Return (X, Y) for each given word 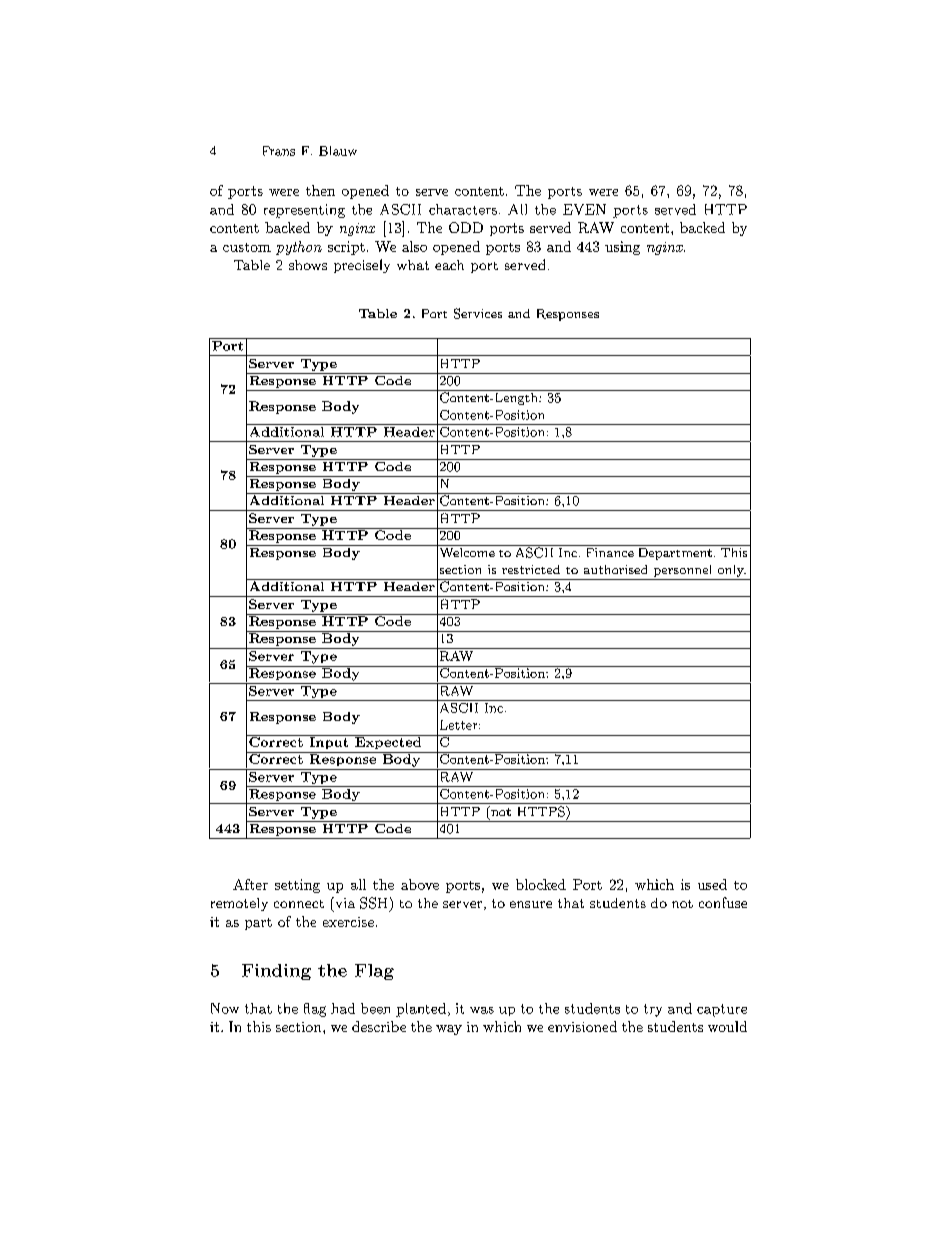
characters (463, 209)
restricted (531, 569)
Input (329, 742)
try (653, 1010)
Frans (279, 151)
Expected (388, 742)
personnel (682, 571)
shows (308, 265)
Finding (276, 972)
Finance (609, 551)
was (482, 1010)
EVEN (584, 209)
